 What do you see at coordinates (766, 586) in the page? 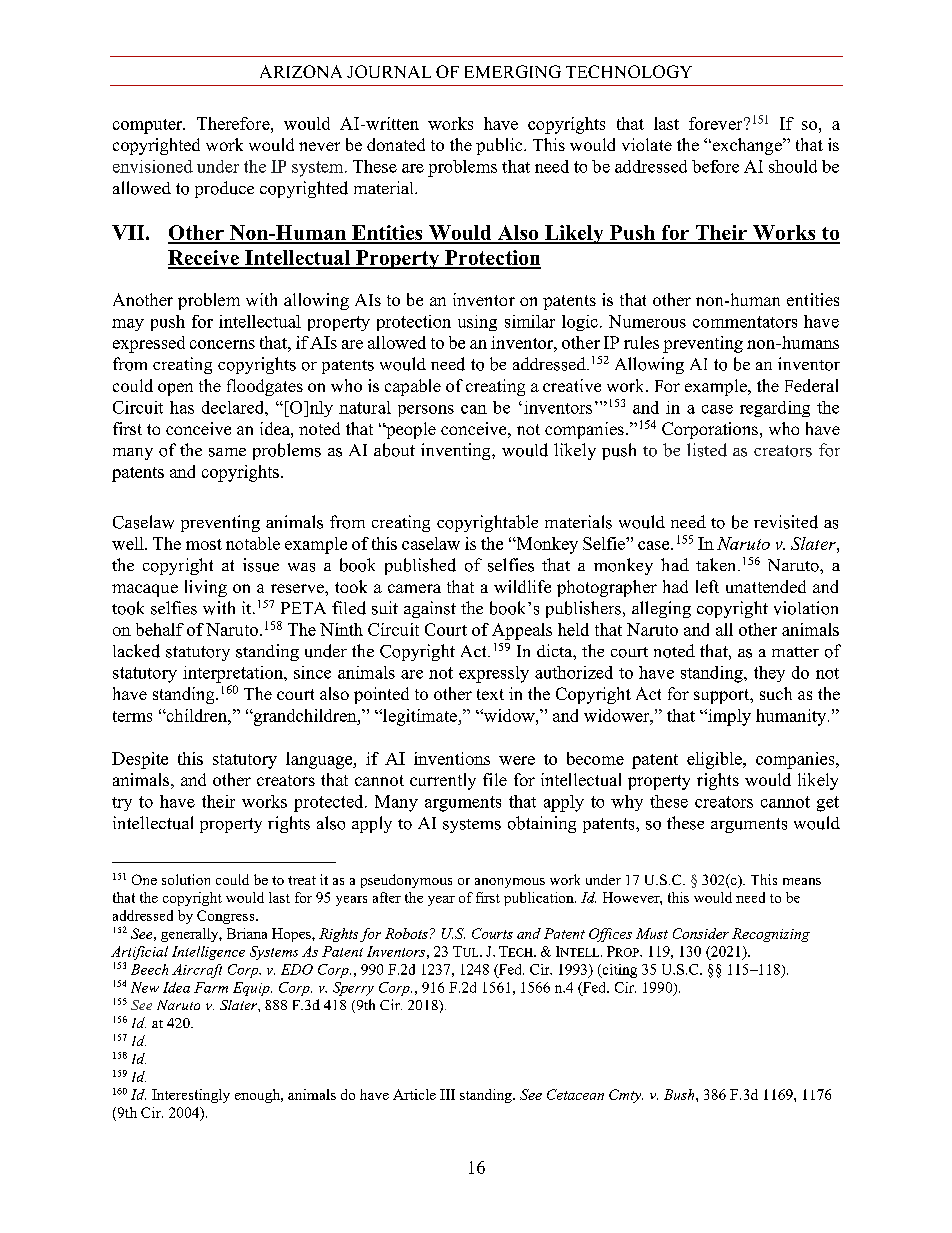
I see `unattended` at bounding box center [766, 586].
